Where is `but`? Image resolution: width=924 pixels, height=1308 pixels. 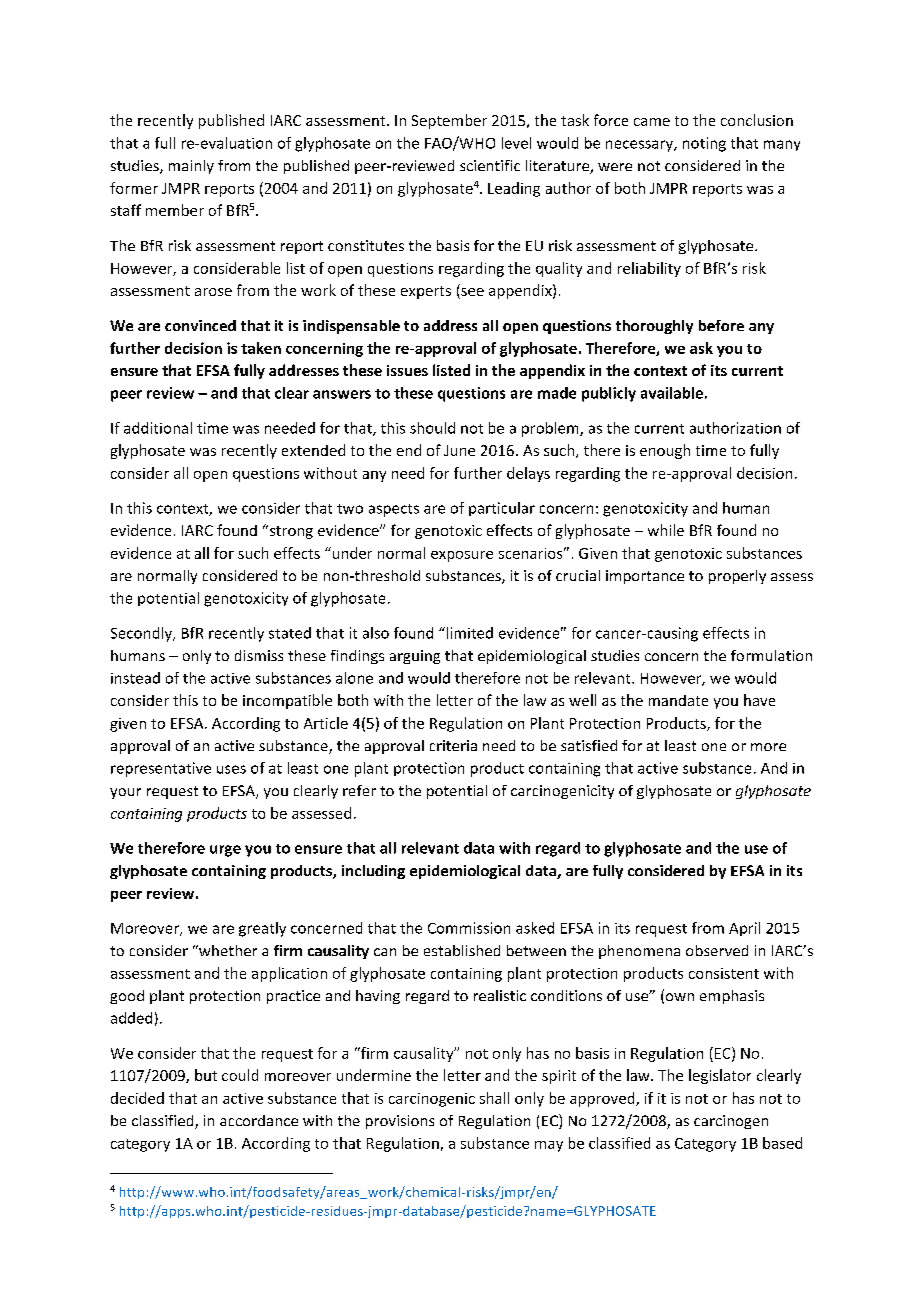
but is located at coordinates (206, 1075).
